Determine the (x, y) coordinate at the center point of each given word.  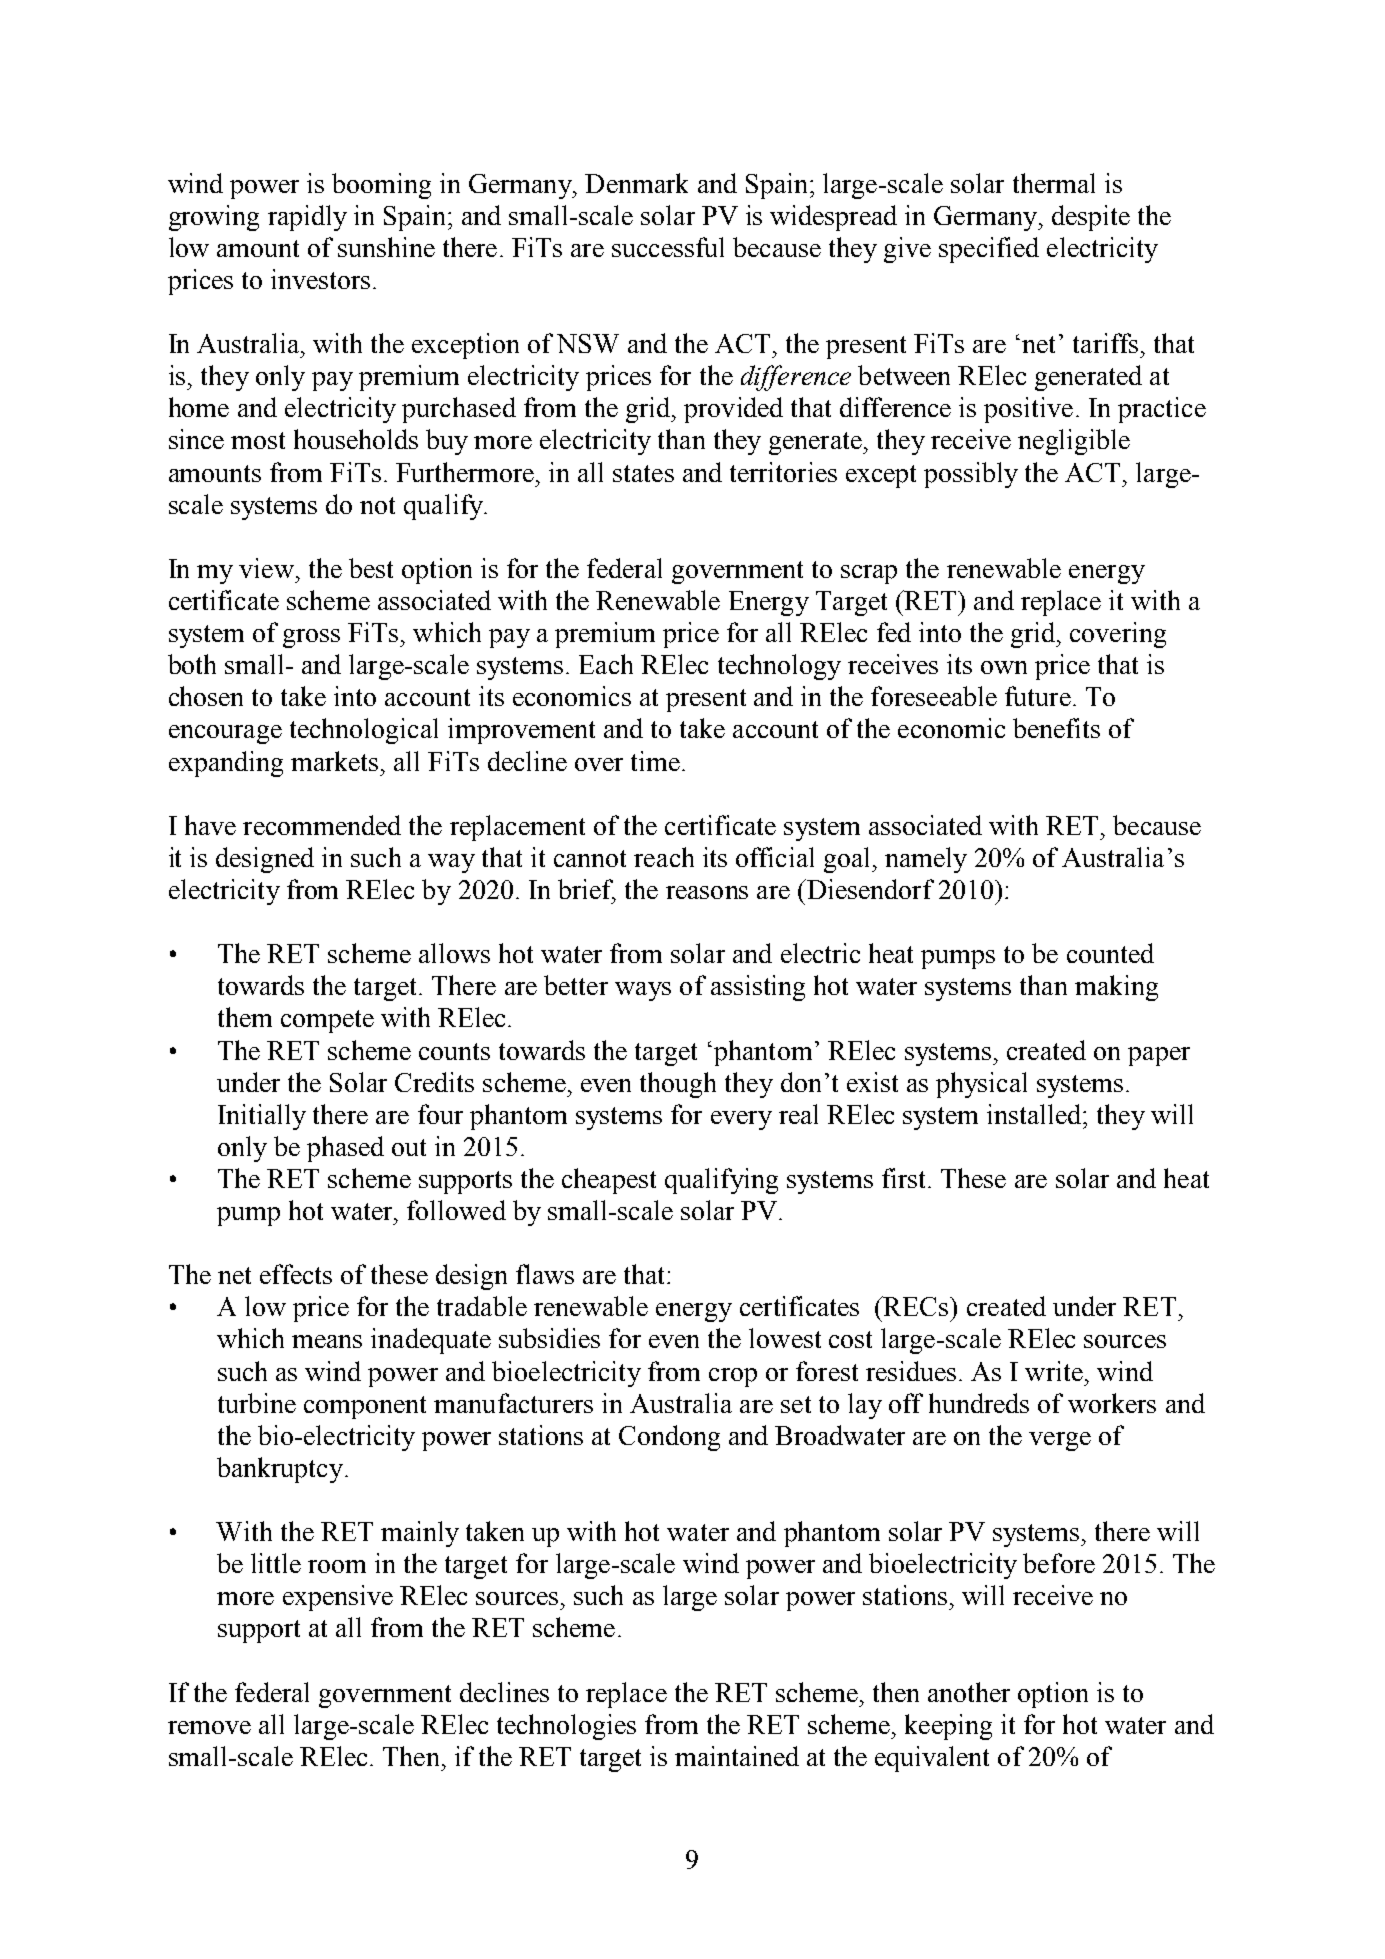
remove (209, 1727)
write (1054, 1371)
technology (779, 667)
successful (668, 247)
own (1004, 667)
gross (311, 638)
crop (733, 1377)
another (969, 1692)
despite (1091, 218)
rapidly (307, 218)
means (327, 1341)
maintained (737, 1756)
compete (327, 1021)
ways (643, 991)
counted (1110, 953)
